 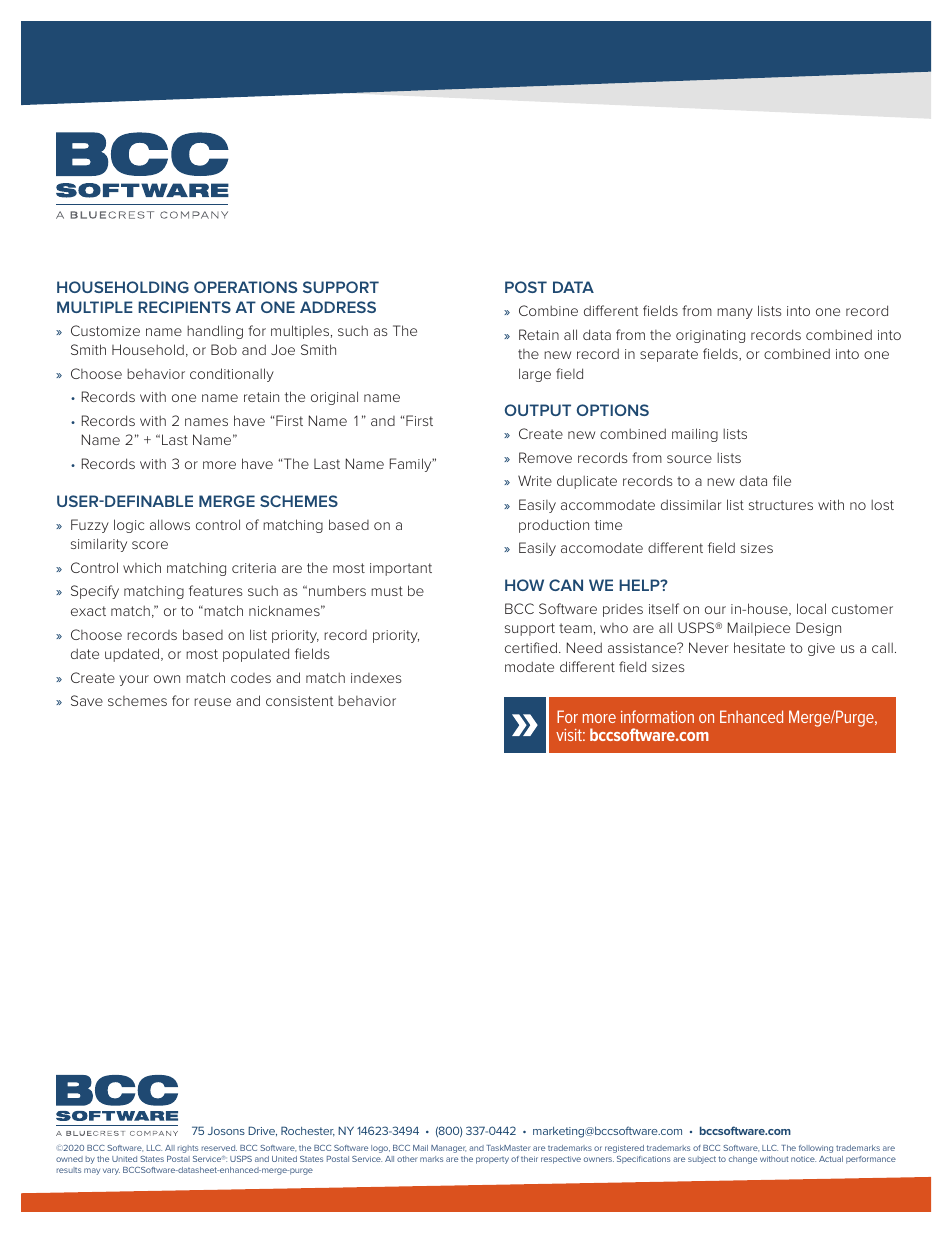 I want to click on large, so click(x=535, y=375).
